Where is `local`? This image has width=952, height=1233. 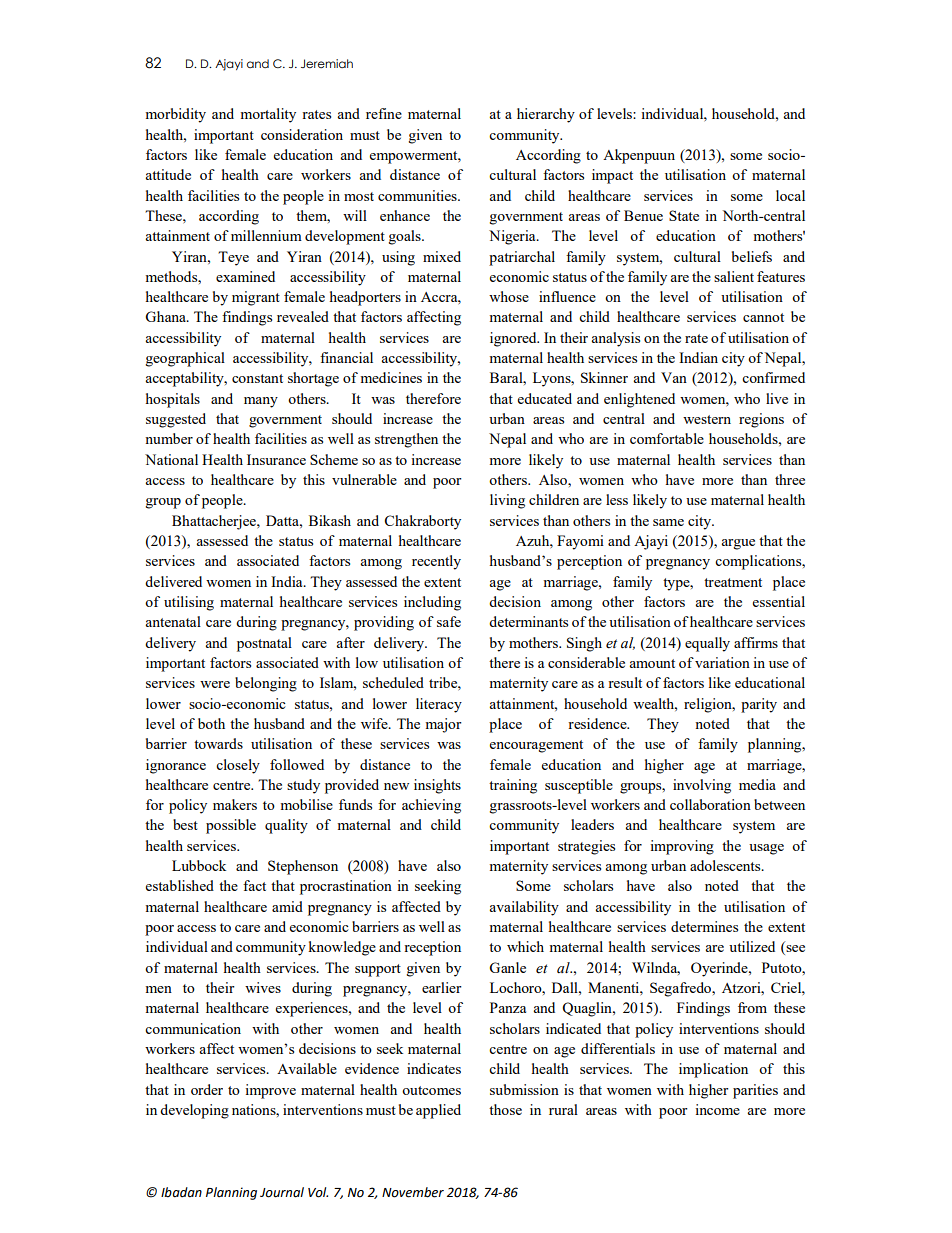
local is located at coordinates (790, 195).
